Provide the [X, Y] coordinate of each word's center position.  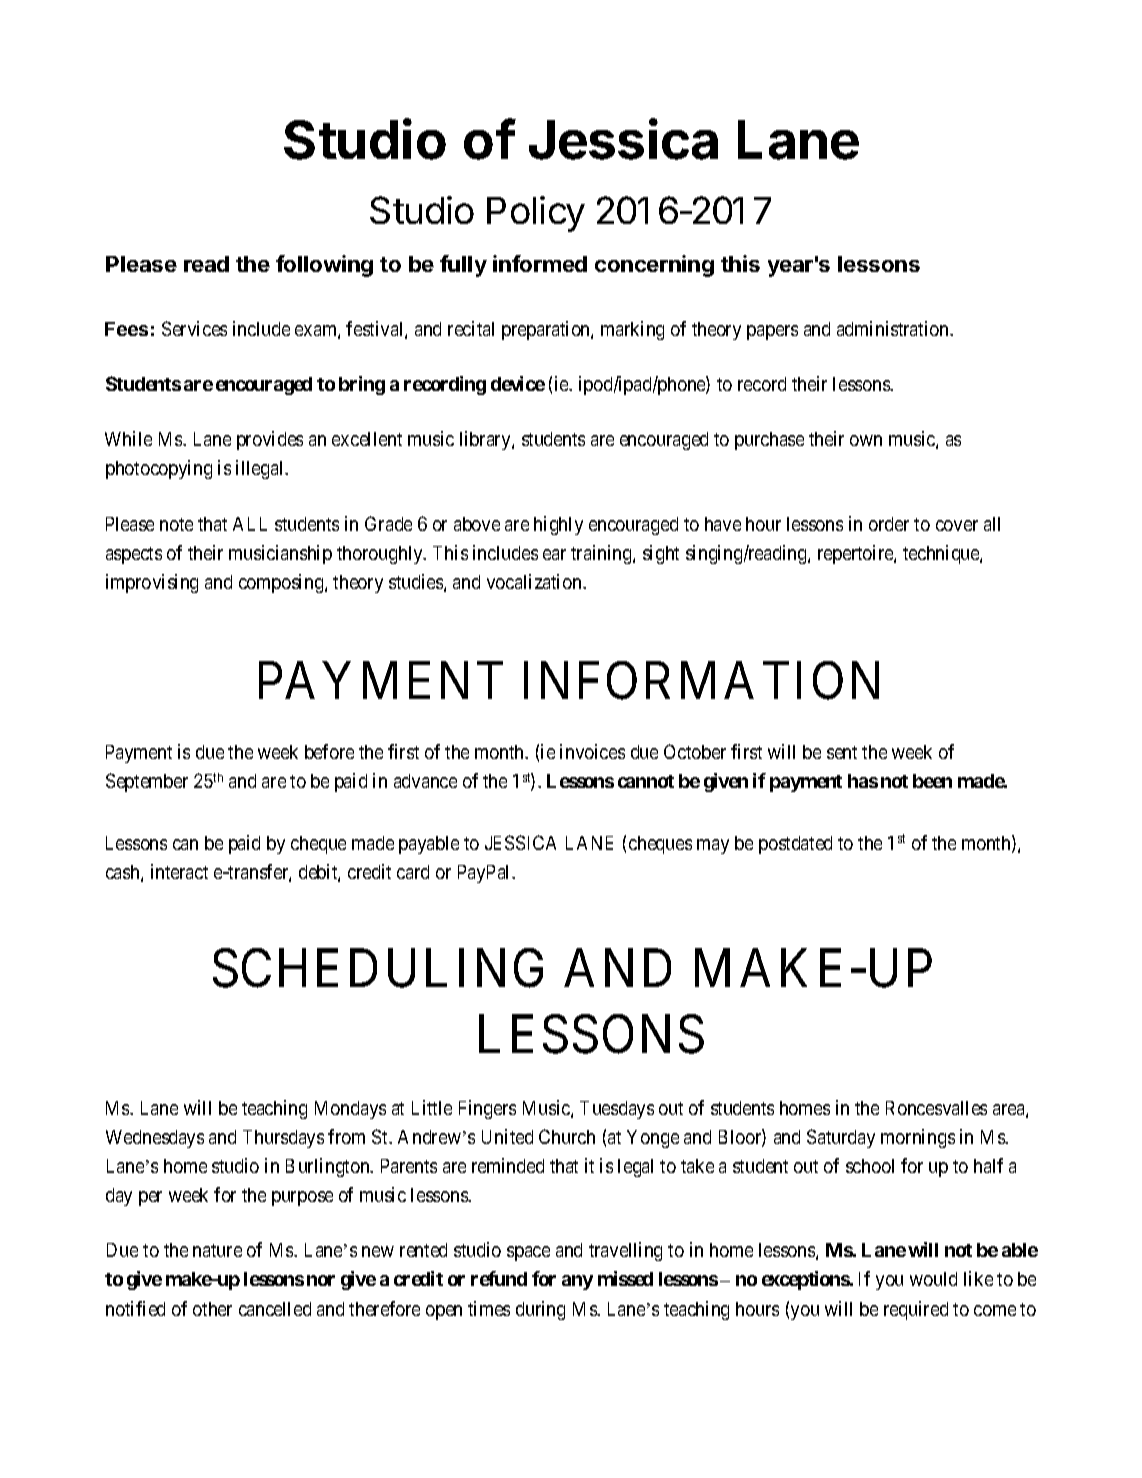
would [933, 1279]
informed [540, 263]
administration [894, 328]
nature [217, 1250]
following [324, 266]
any [577, 1282]
